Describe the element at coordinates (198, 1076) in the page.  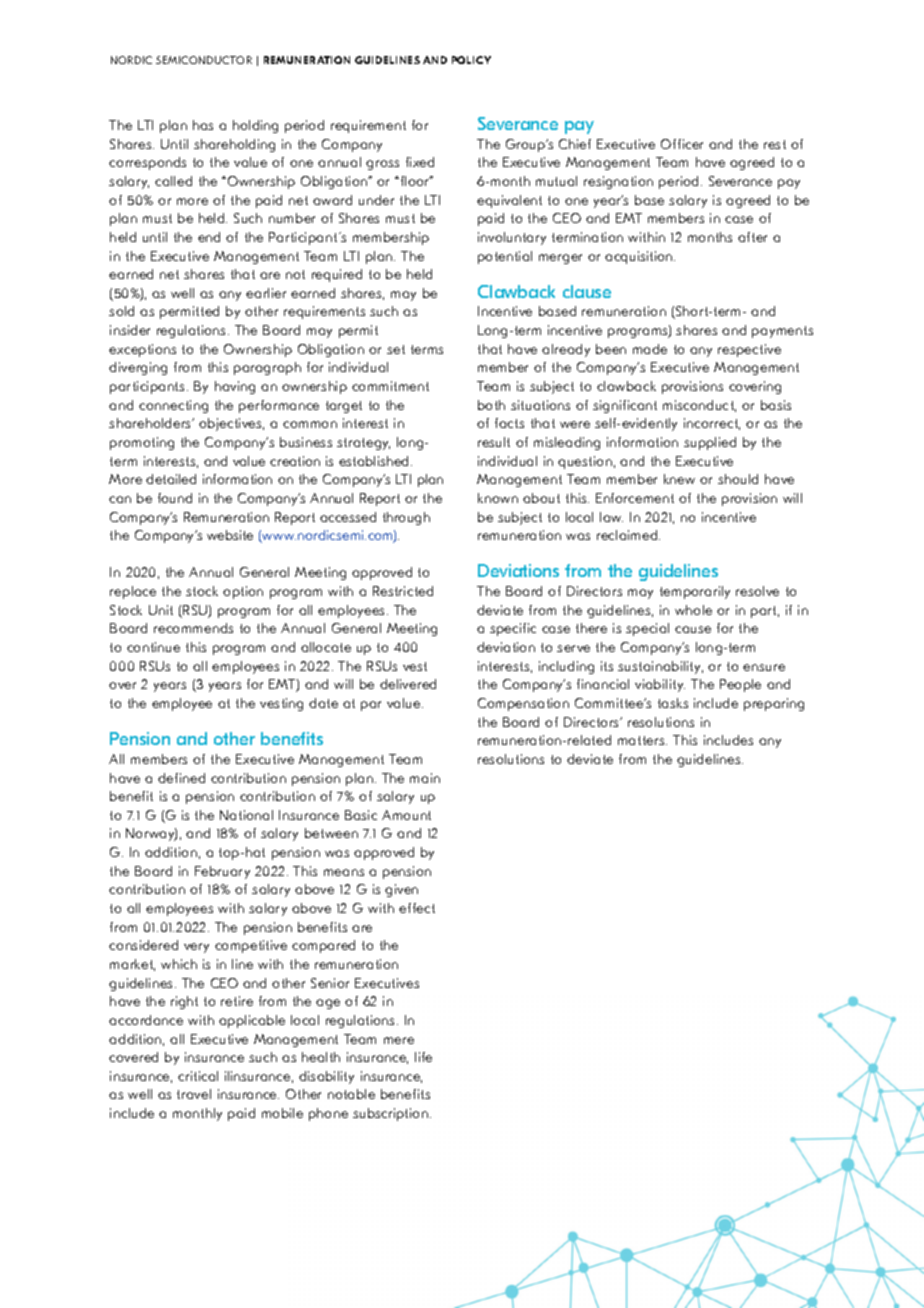
I see `critical` at that location.
